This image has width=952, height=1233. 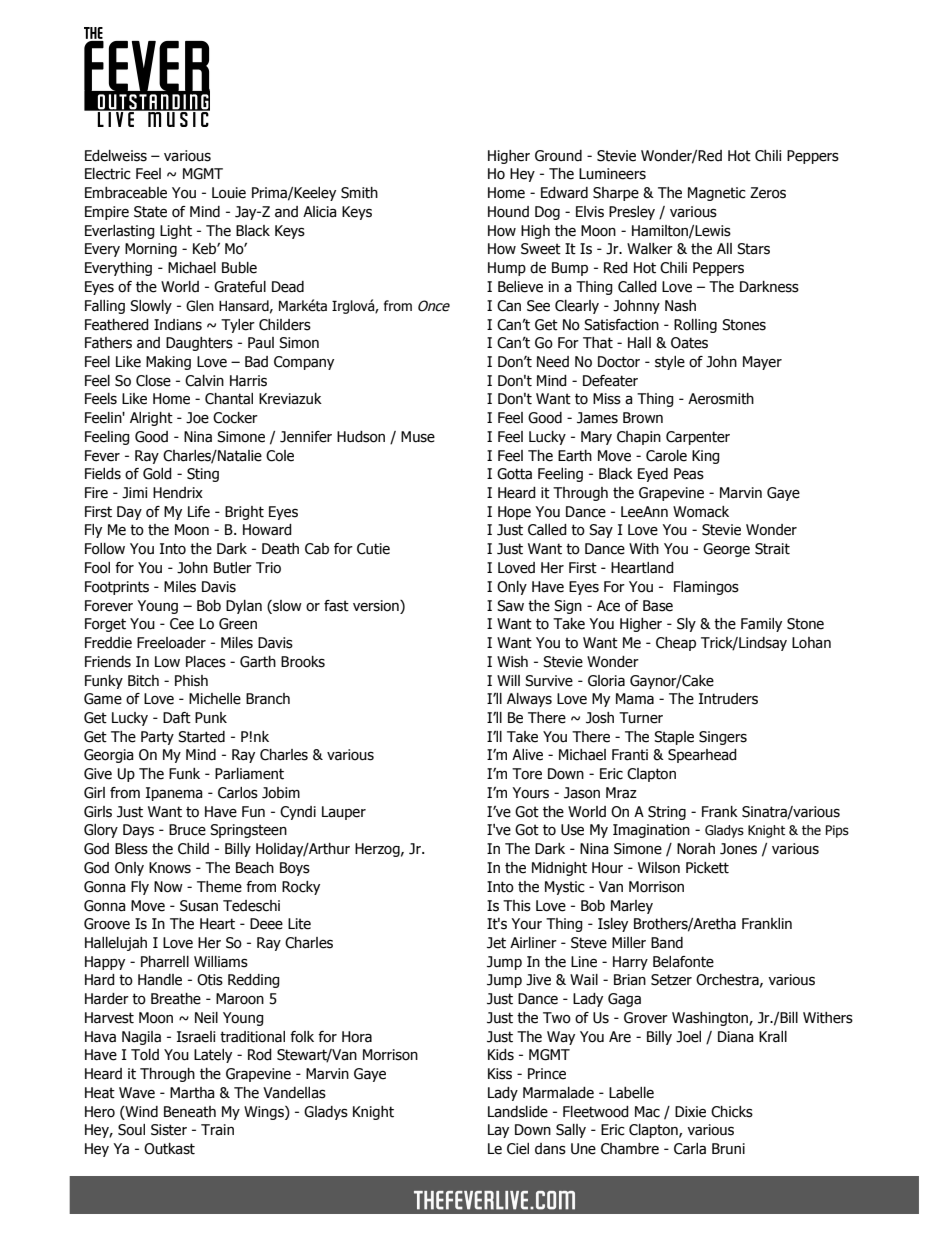 I want to click on Carpenter, so click(x=698, y=438).
